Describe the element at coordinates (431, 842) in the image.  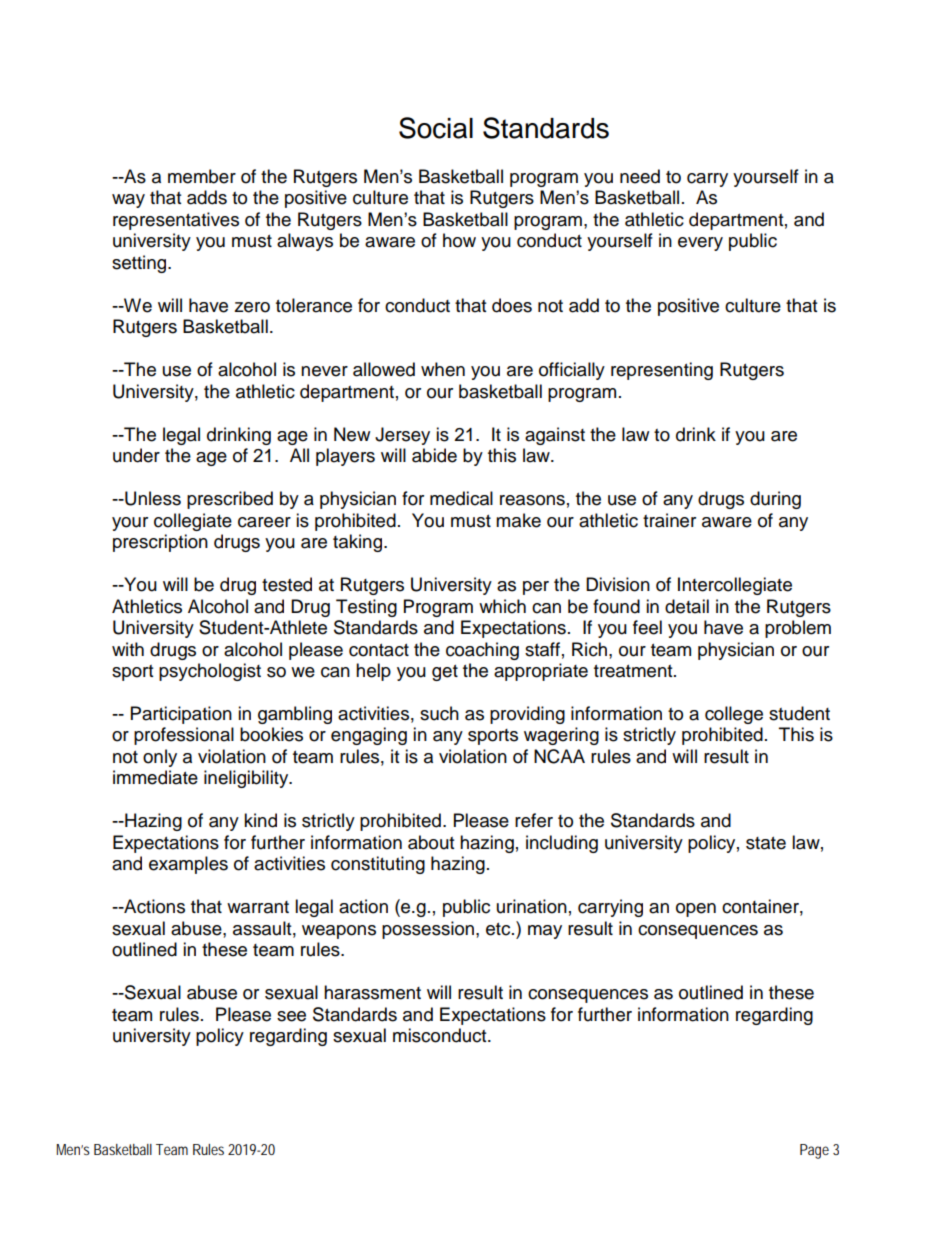
I see `about` at that location.
